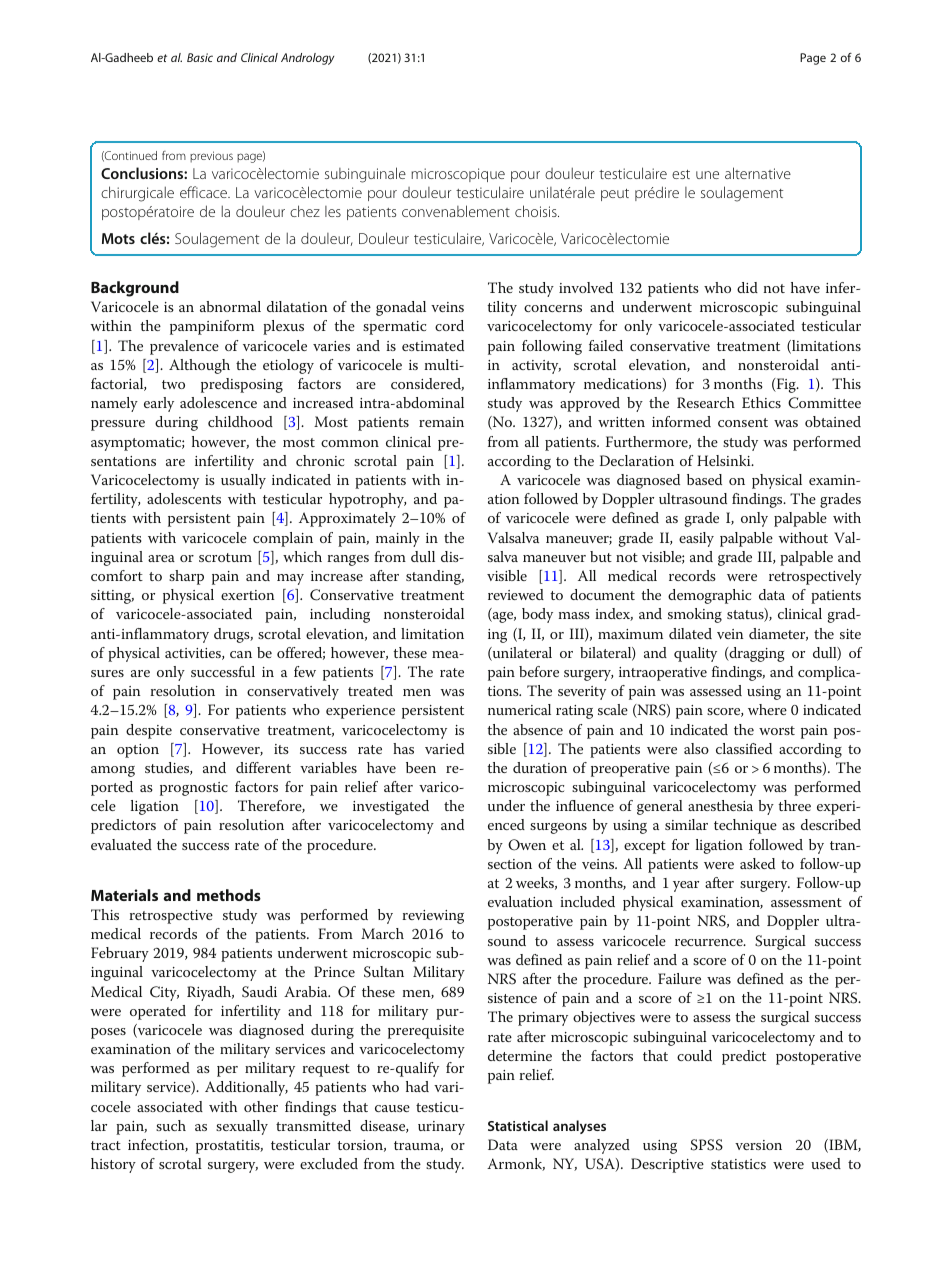  I want to click on been, so click(421, 767).
